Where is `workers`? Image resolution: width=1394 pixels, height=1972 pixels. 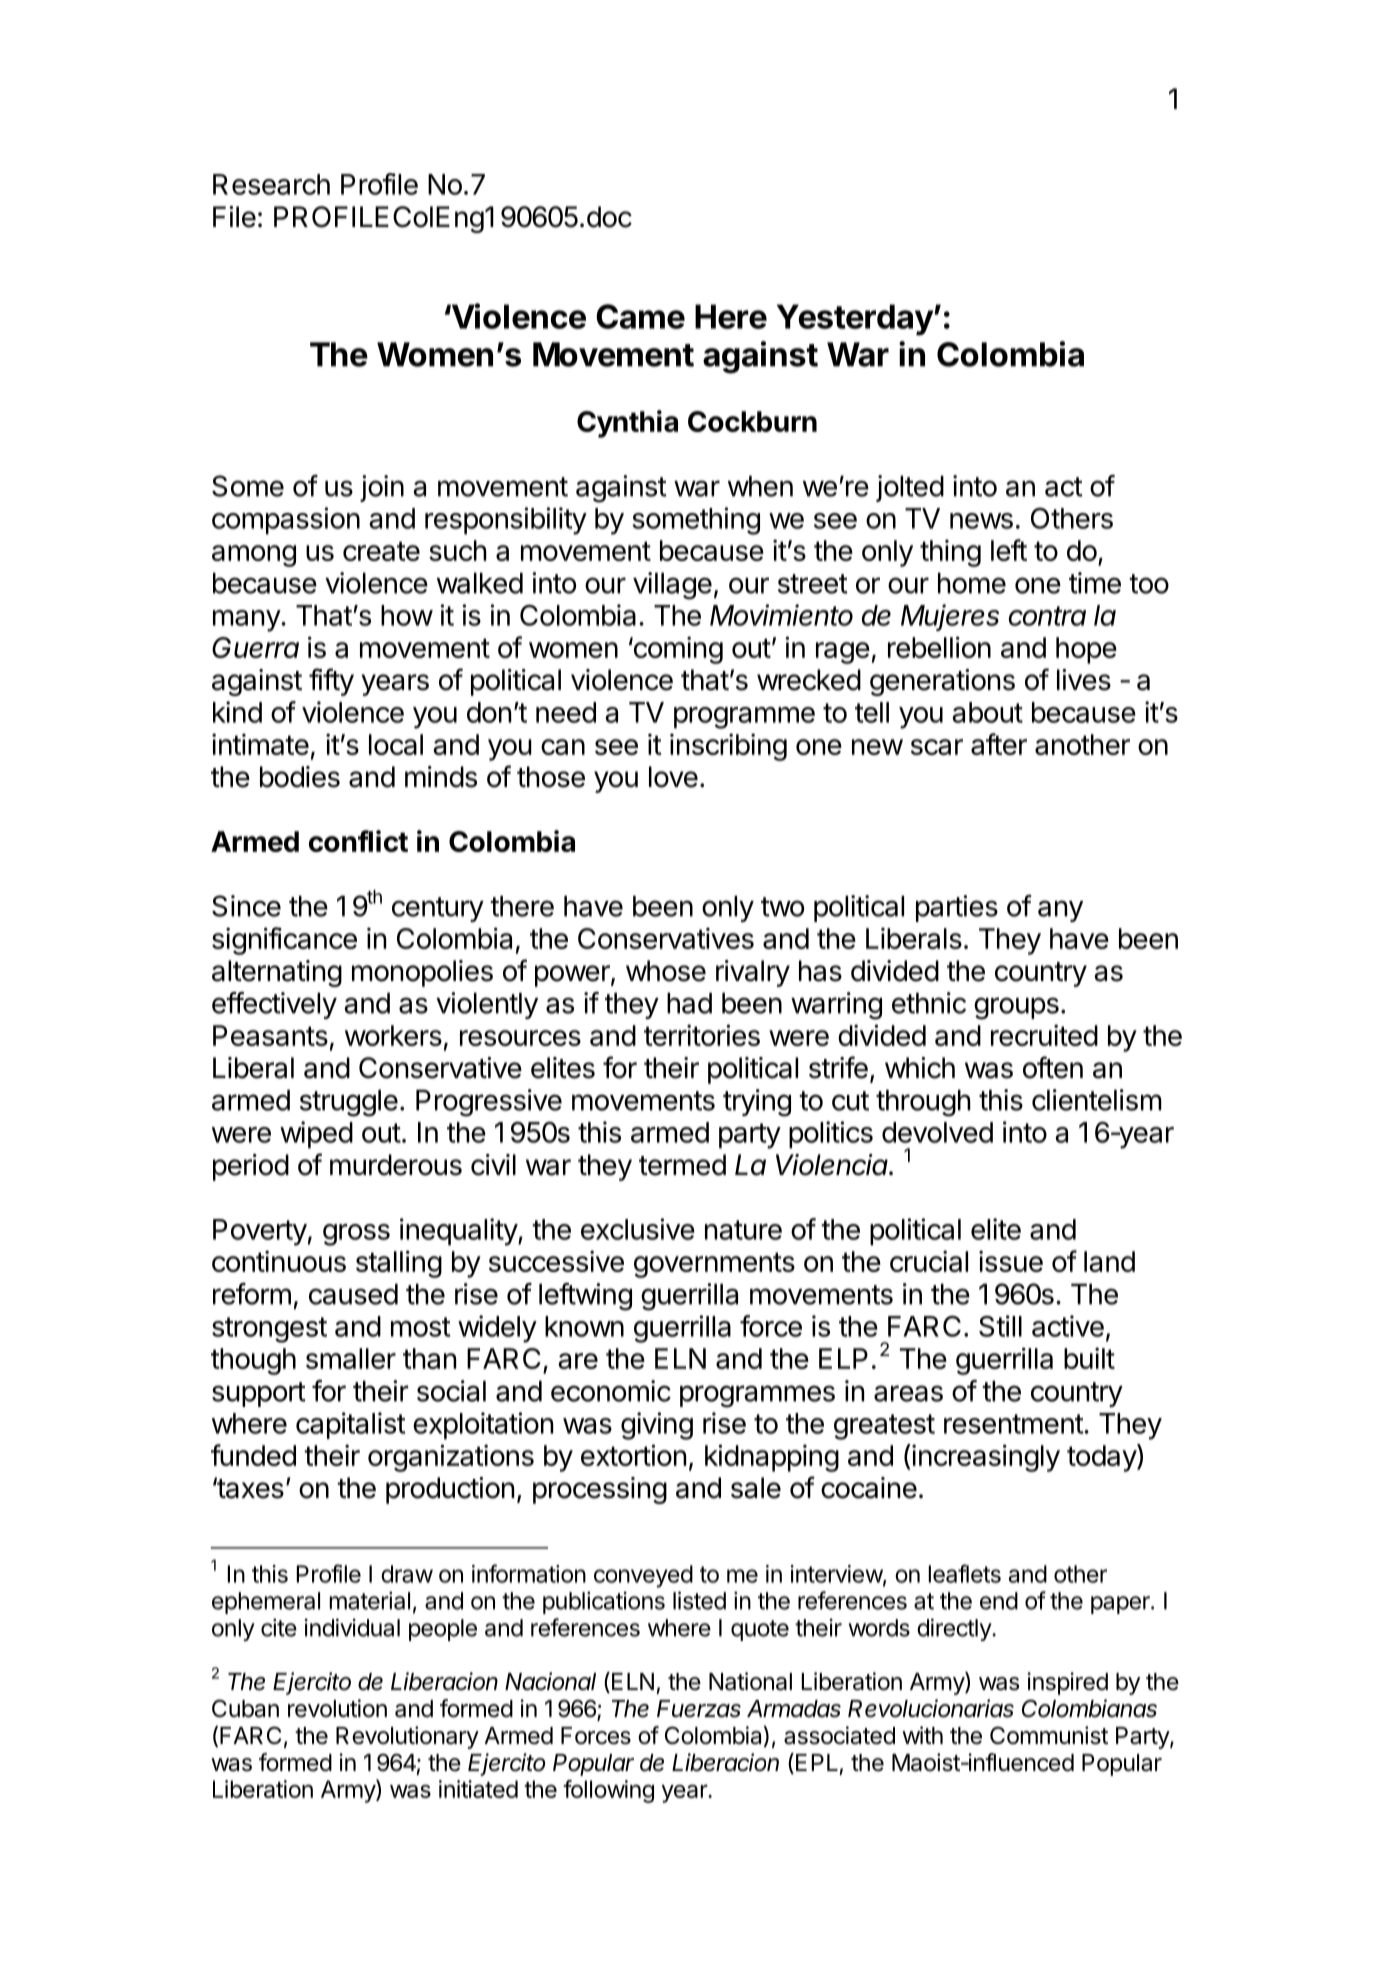 workers is located at coordinates (393, 1035).
